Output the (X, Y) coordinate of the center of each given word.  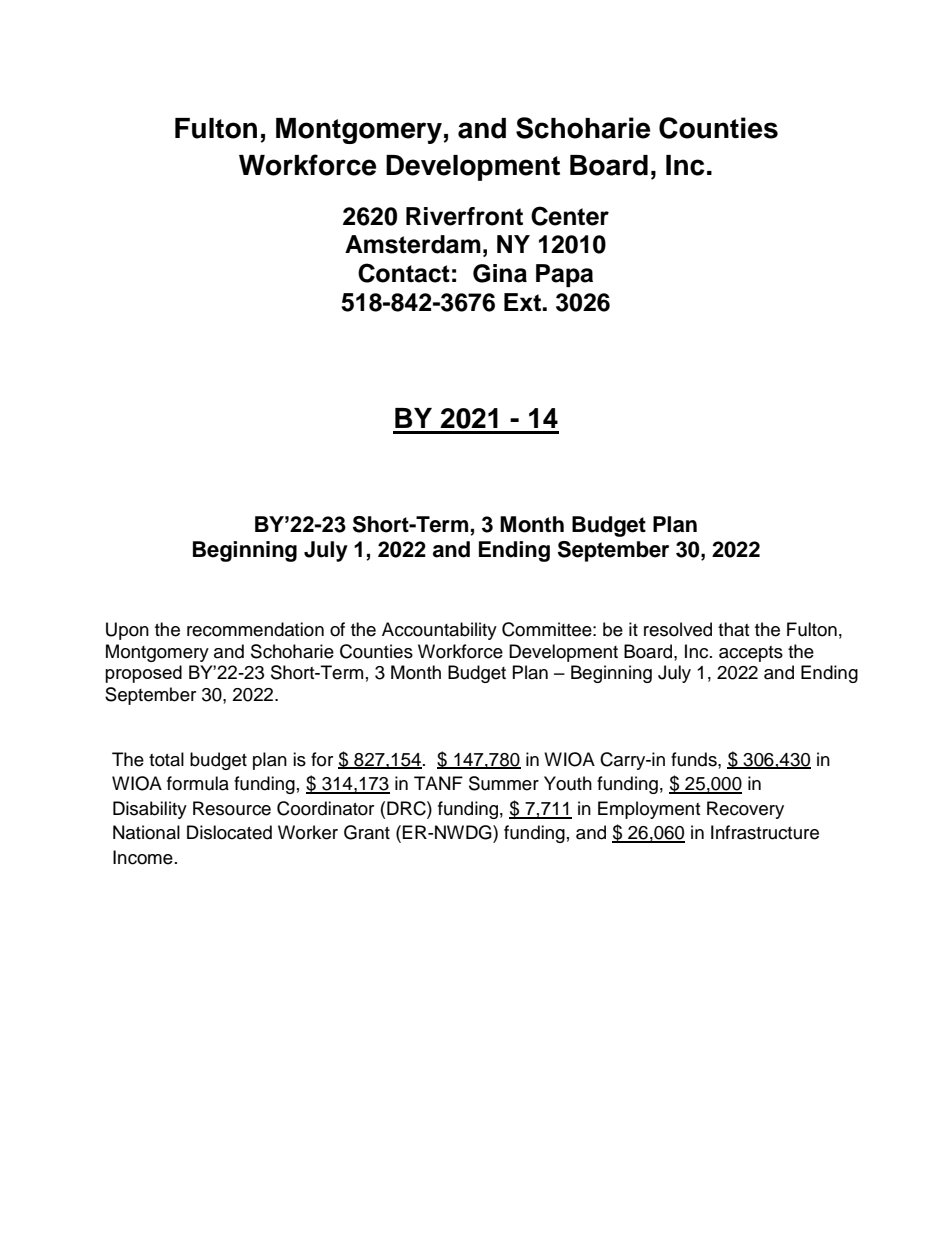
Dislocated (229, 832)
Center (570, 216)
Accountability (439, 631)
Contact (404, 273)
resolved (678, 629)
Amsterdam (413, 244)
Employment (649, 810)
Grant (367, 832)
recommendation (255, 629)
